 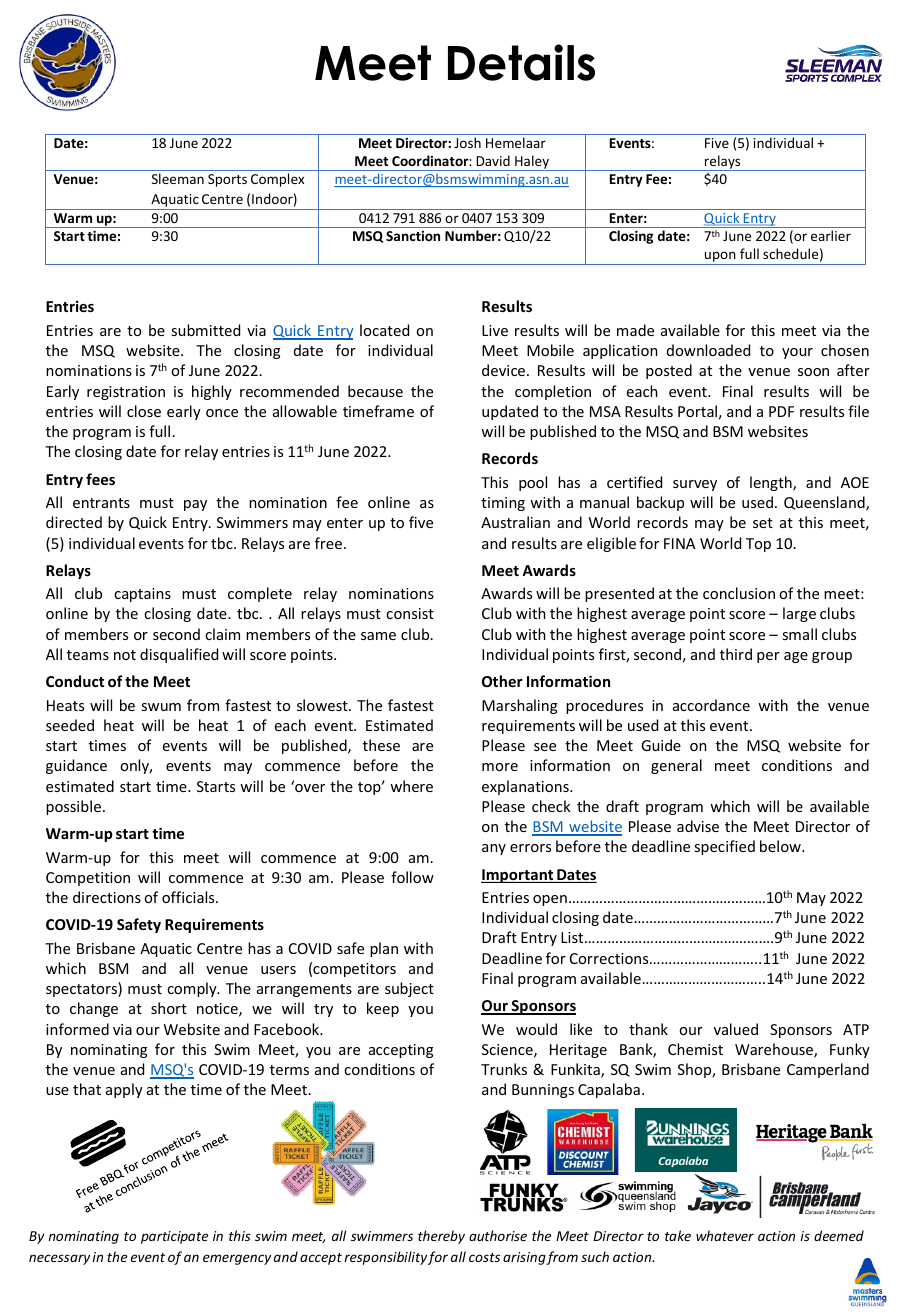 I want to click on whatever, so click(x=725, y=1235).
